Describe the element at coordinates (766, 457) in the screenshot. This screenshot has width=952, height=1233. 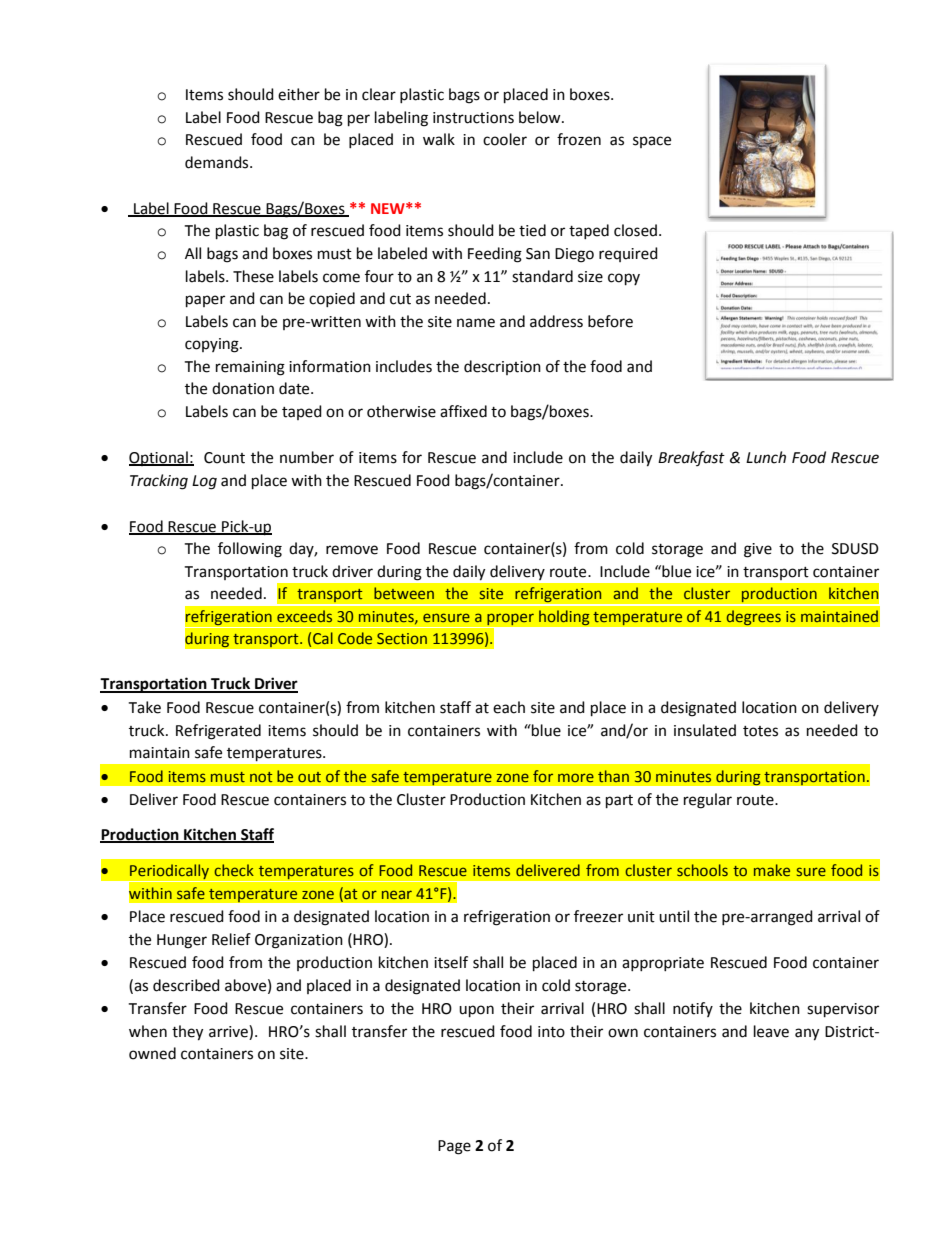
I see `Lunch` at that location.
